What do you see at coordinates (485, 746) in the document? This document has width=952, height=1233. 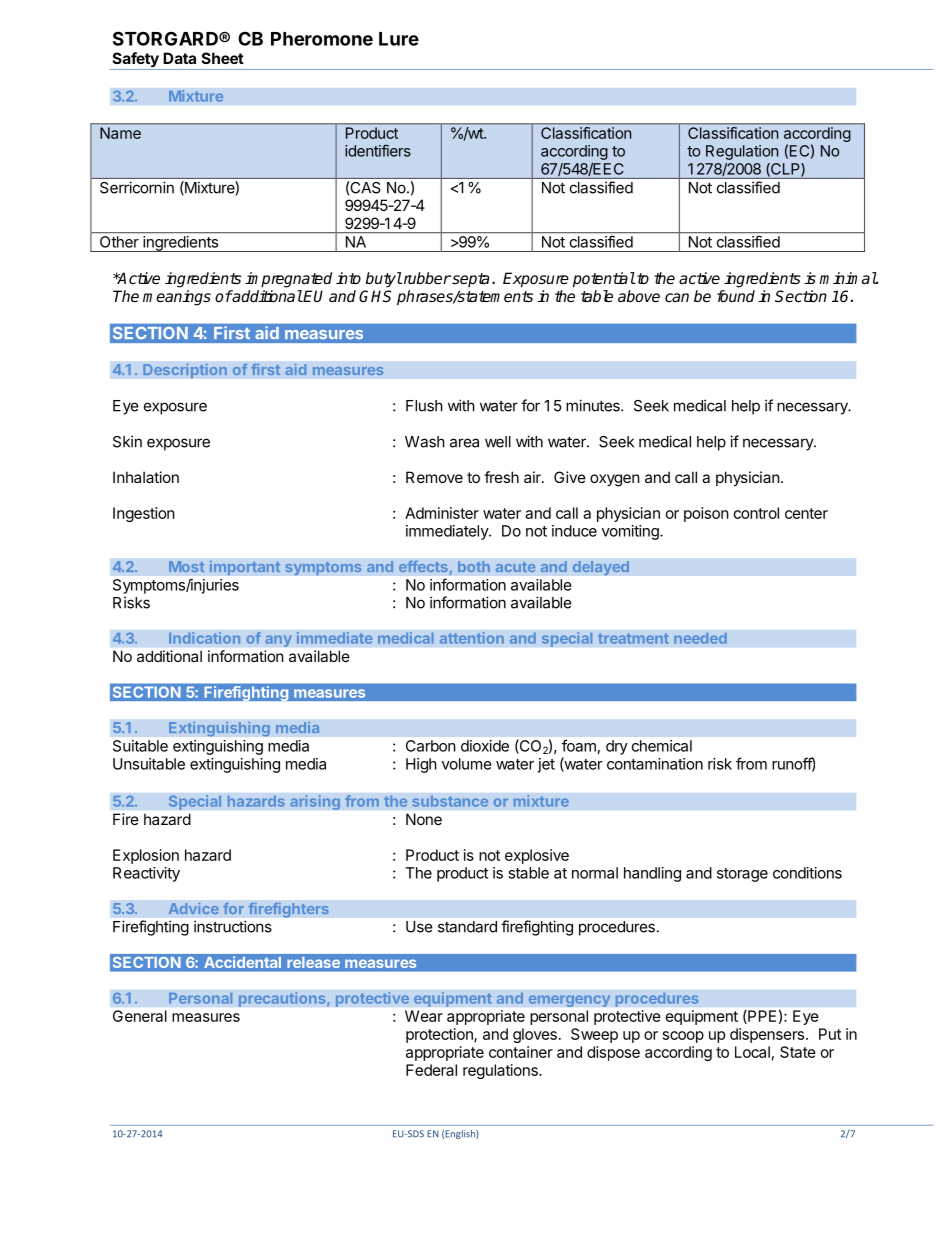 I see `dioxide` at bounding box center [485, 746].
